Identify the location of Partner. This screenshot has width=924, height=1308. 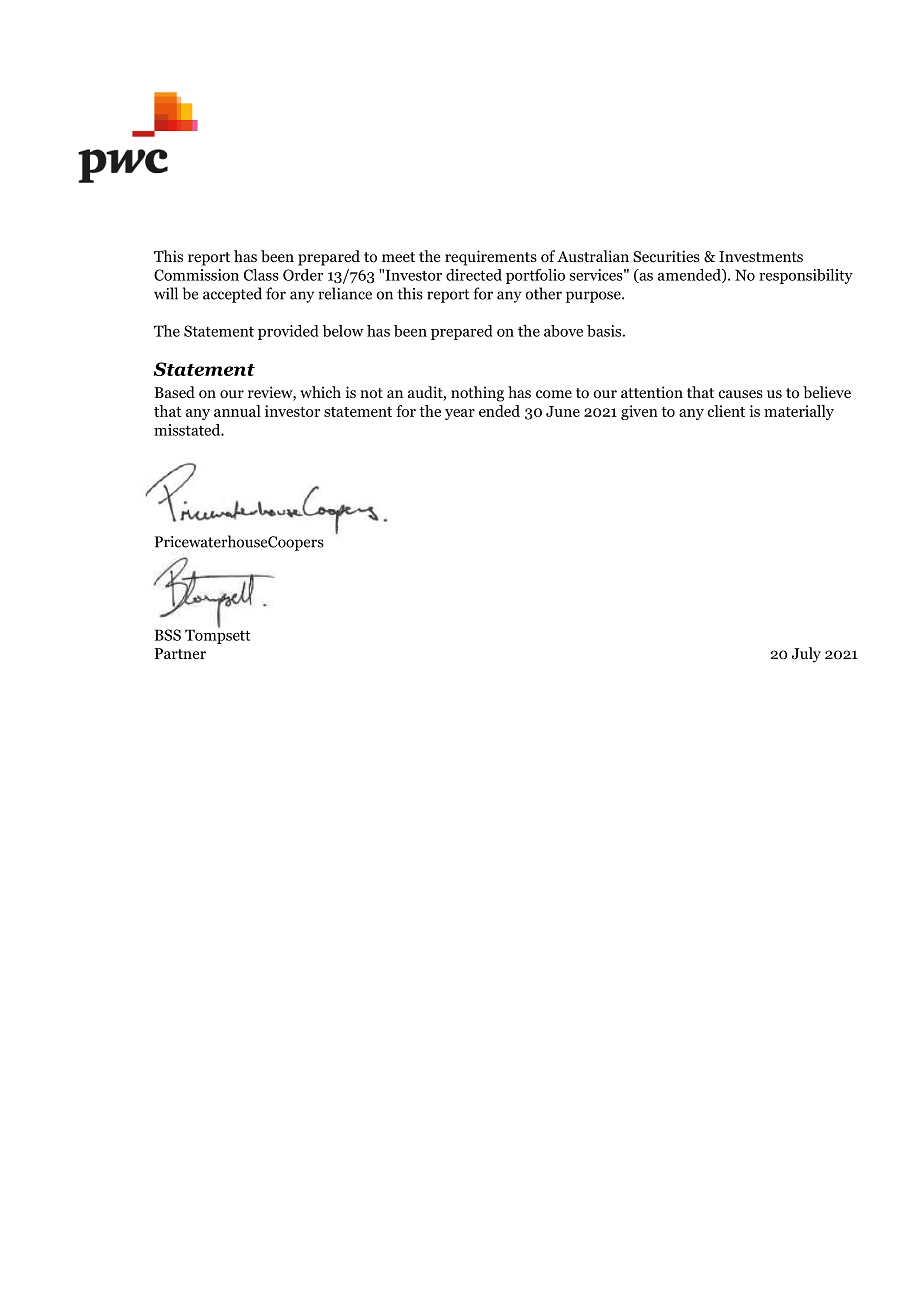
(180, 653).
